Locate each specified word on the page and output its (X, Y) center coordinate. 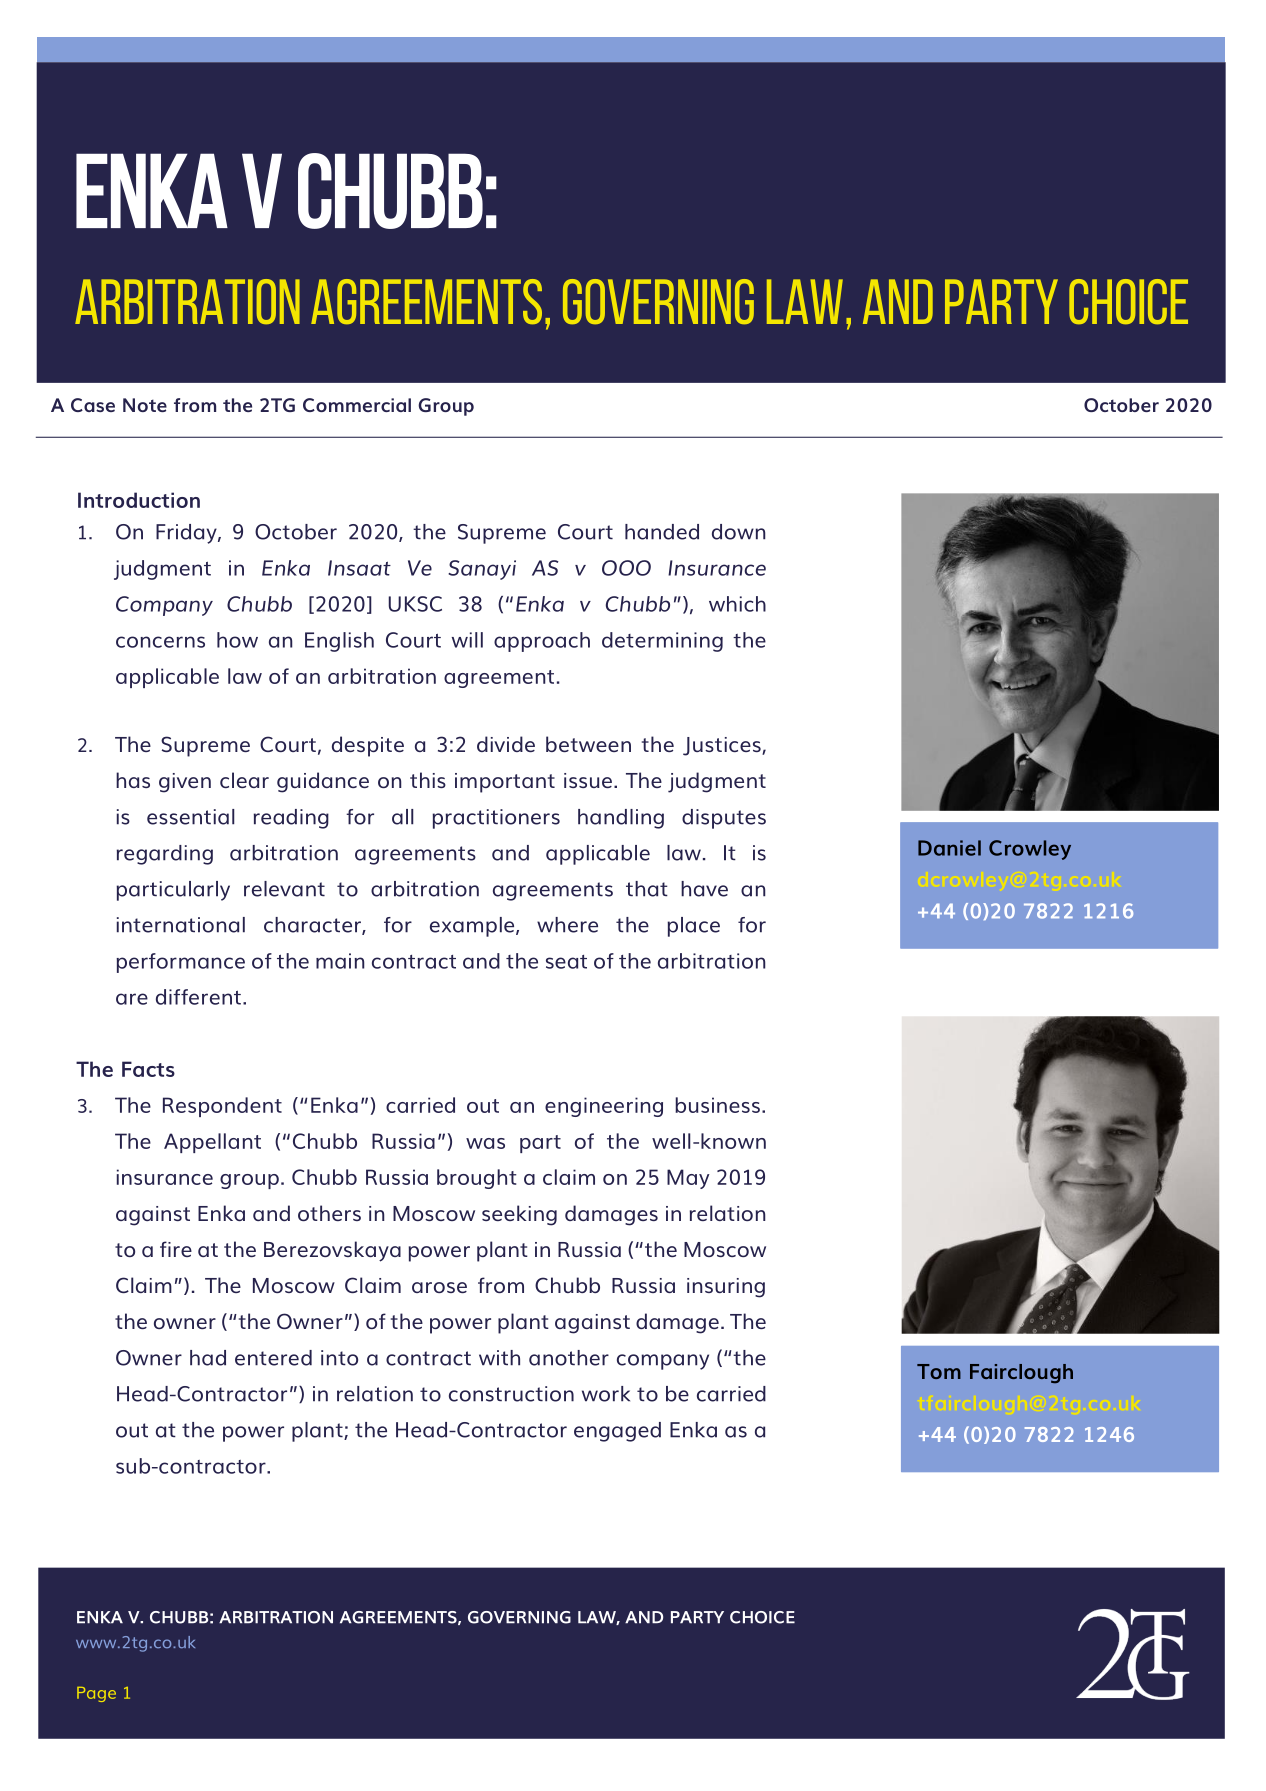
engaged (617, 1432)
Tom (939, 1371)
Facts (148, 1069)
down (739, 532)
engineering (604, 1107)
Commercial (357, 405)
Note (145, 405)
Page (96, 1694)
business (717, 1105)
